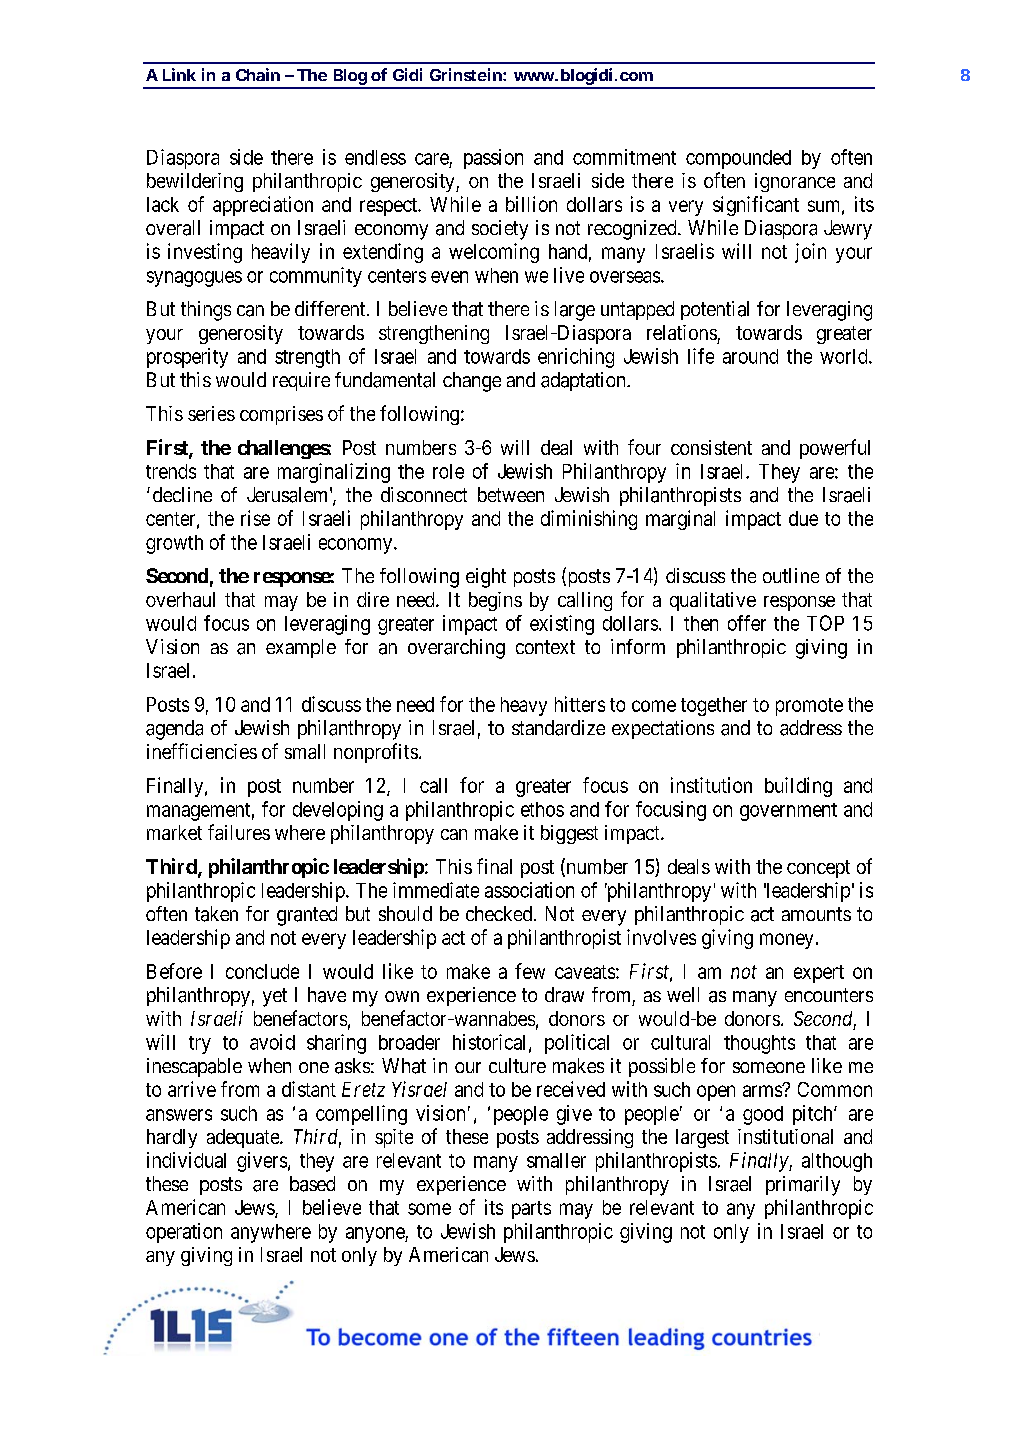 Image resolution: width=1018 pixels, height=1441 pixels. I want to click on context, so click(545, 647).
